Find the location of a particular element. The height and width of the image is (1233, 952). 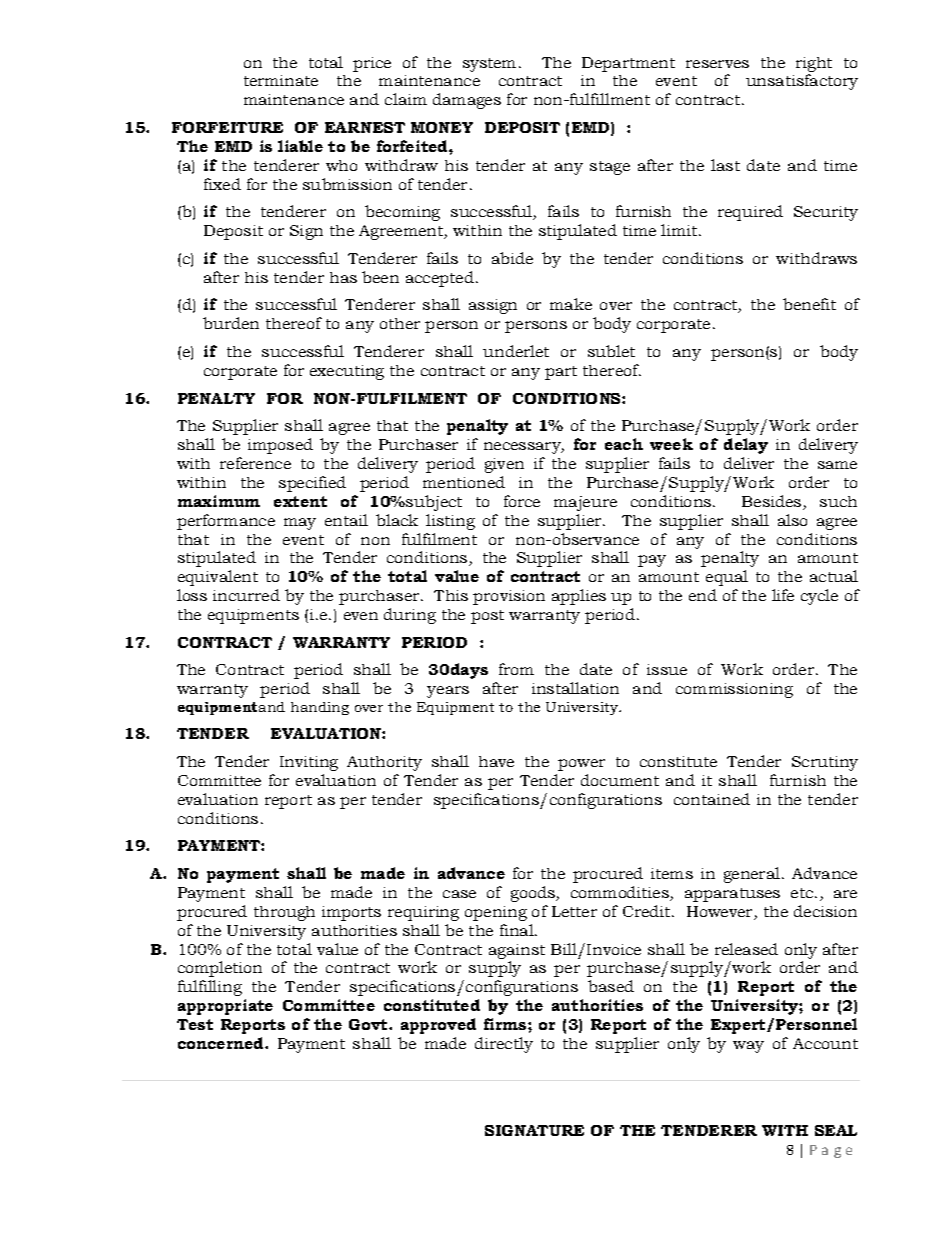

directly is located at coordinates (504, 1045).
